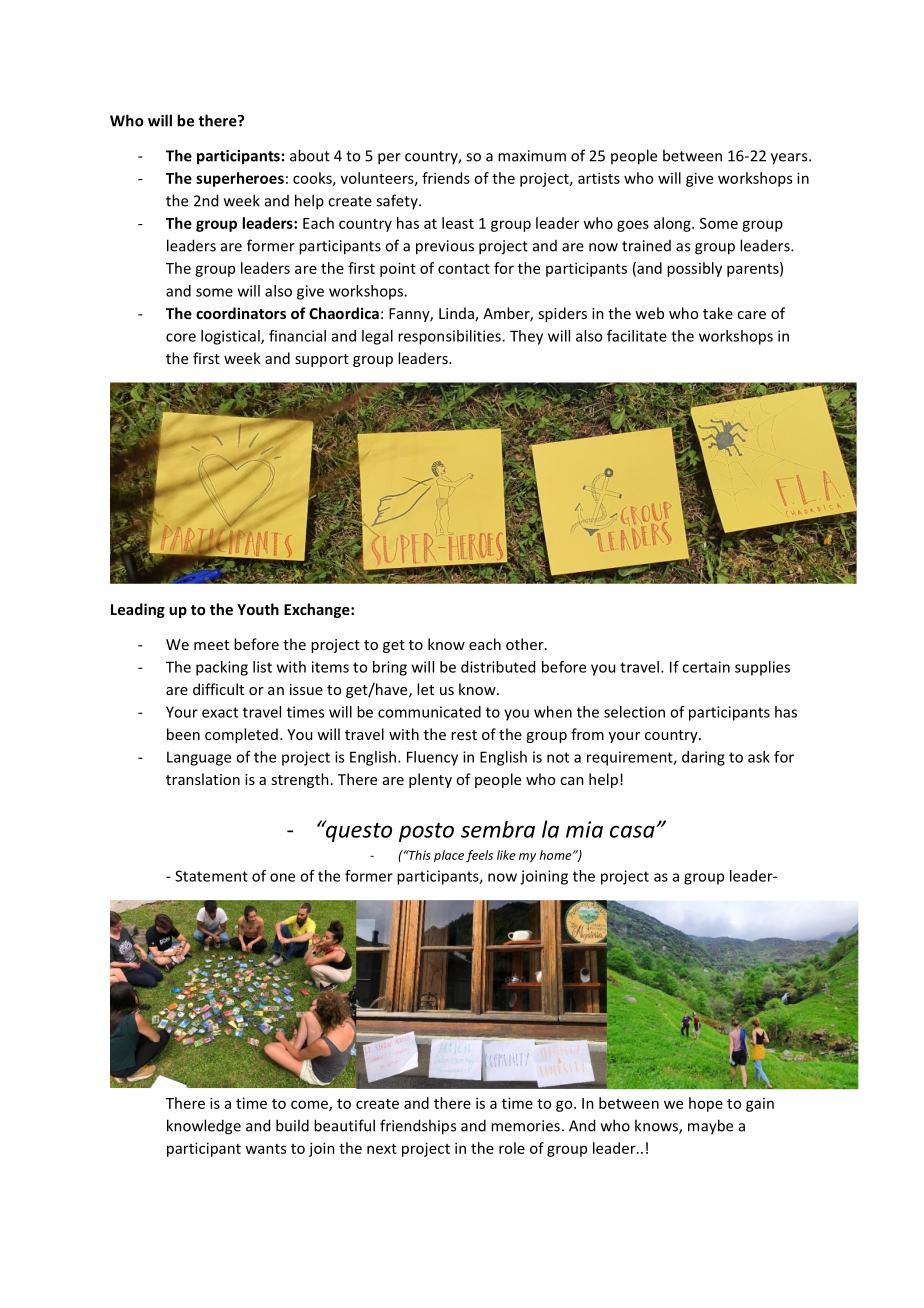  I want to click on least, so click(458, 223).
